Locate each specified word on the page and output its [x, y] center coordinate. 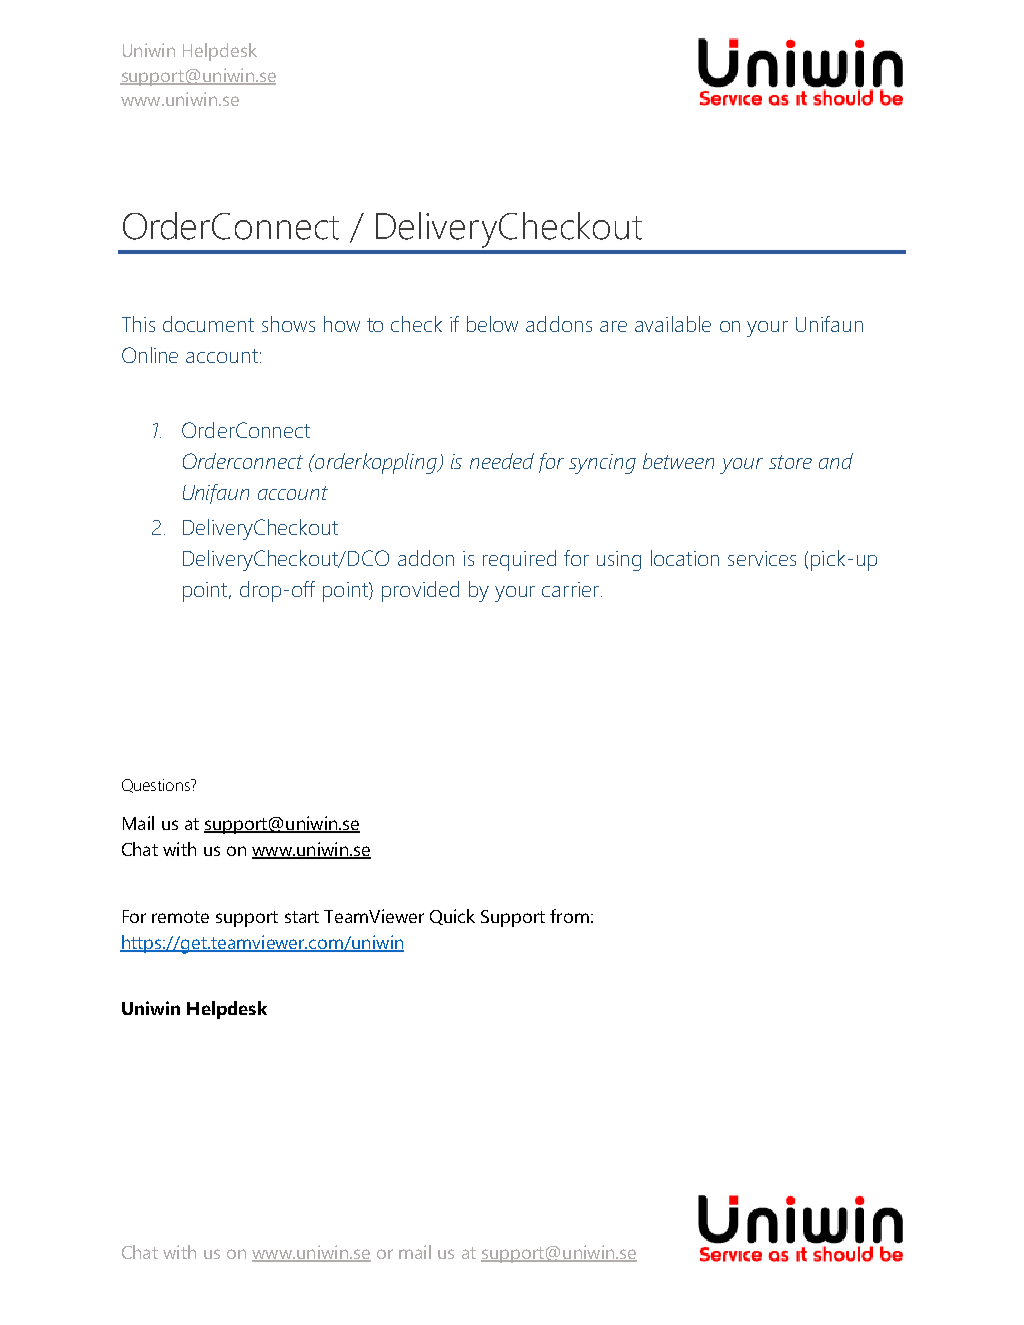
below [492, 324]
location [685, 558]
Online [150, 355]
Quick [452, 917]
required [519, 560]
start [302, 917]
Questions [157, 786]
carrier [570, 589]
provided [420, 591]
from [569, 916]
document [208, 324]
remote [180, 917]
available [673, 324]
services [762, 558]
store [790, 462]
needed [502, 461]
